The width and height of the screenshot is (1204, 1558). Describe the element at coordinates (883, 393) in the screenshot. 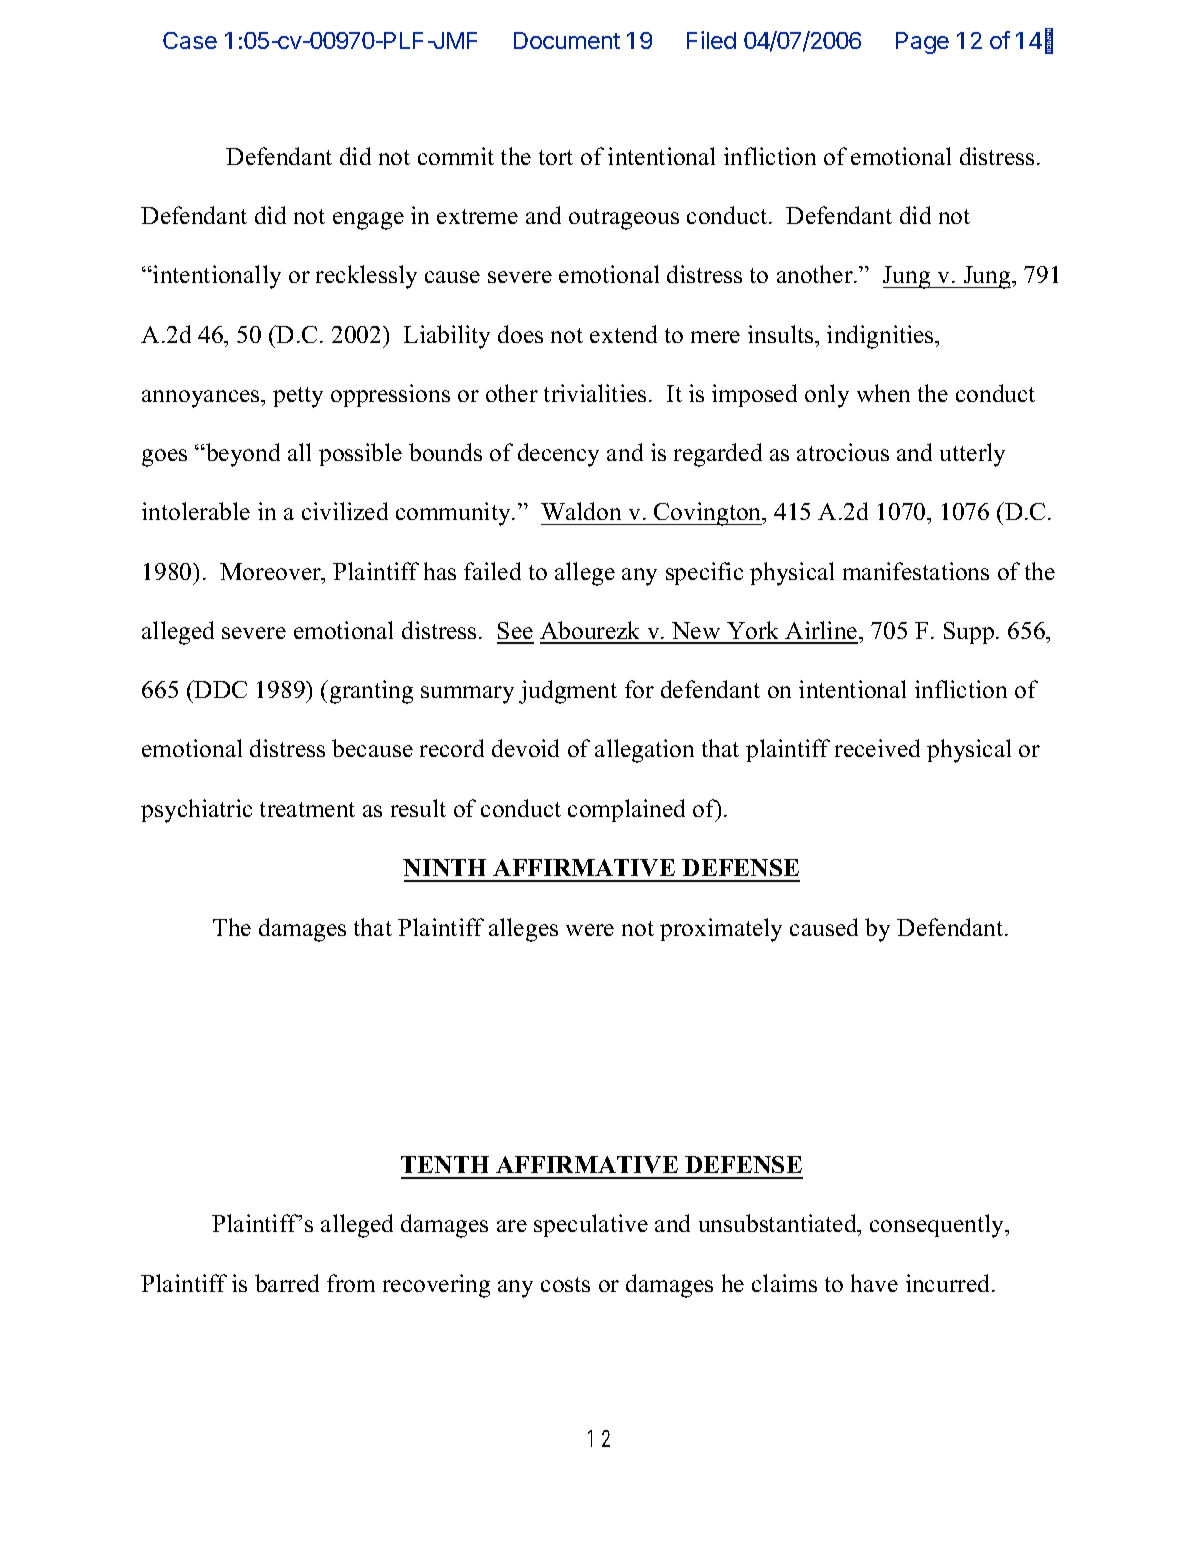

I see `when` at that location.
